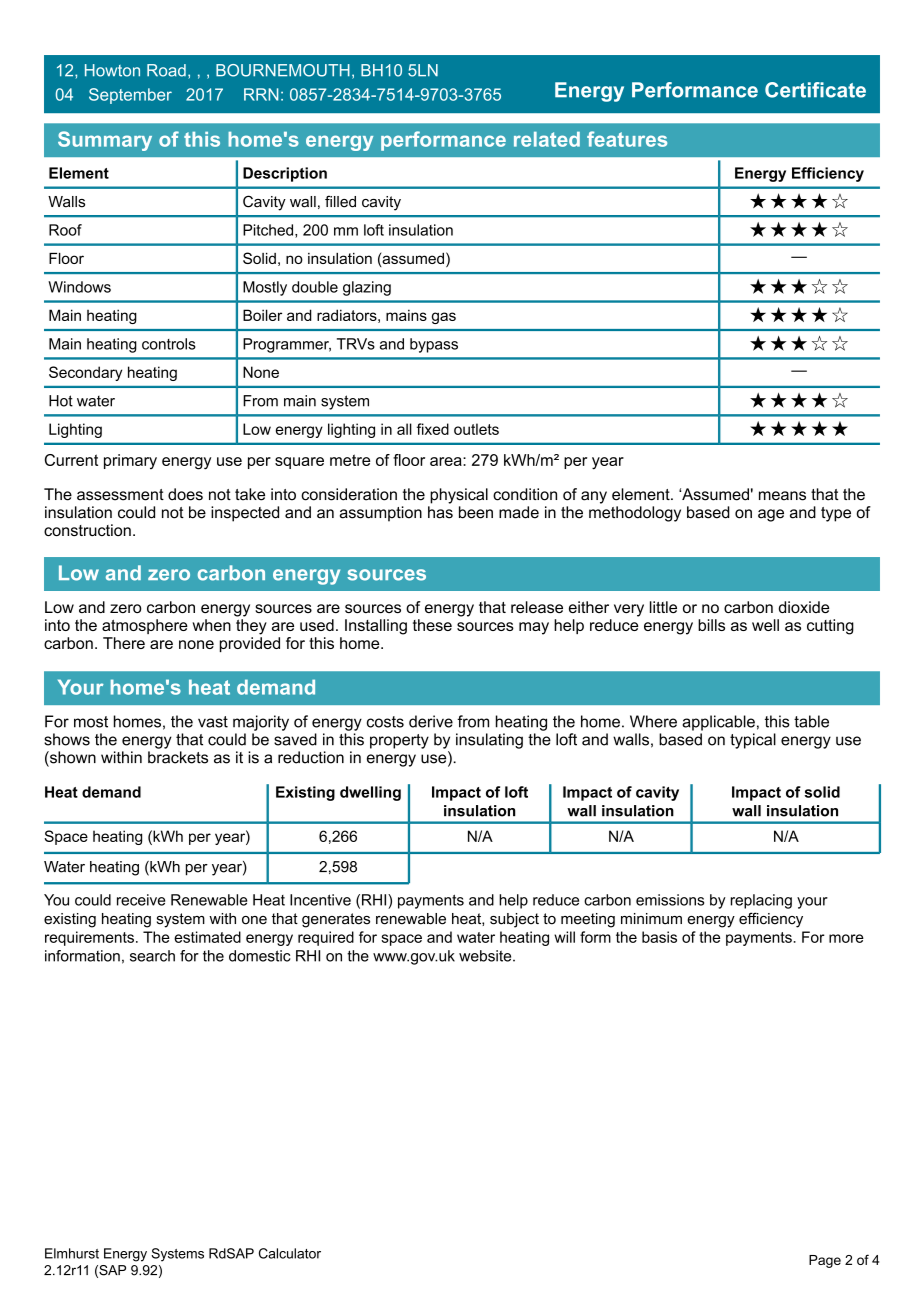 The image size is (924, 1308). What do you see at coordinates (141, 900) in the screenshot?
I see `receive` at bounding box center [141, 900].
